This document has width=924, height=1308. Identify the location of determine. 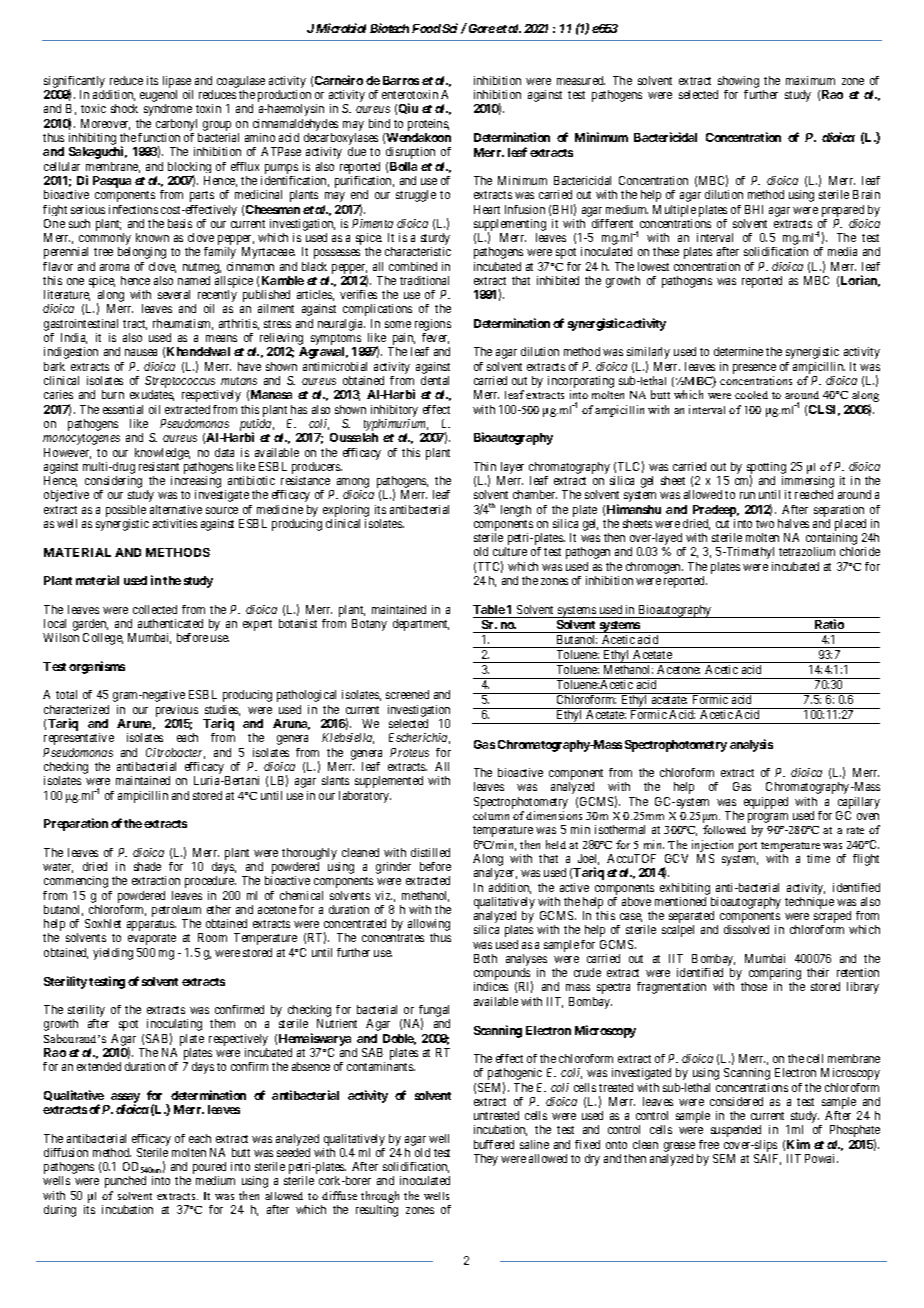
(738, 351).
